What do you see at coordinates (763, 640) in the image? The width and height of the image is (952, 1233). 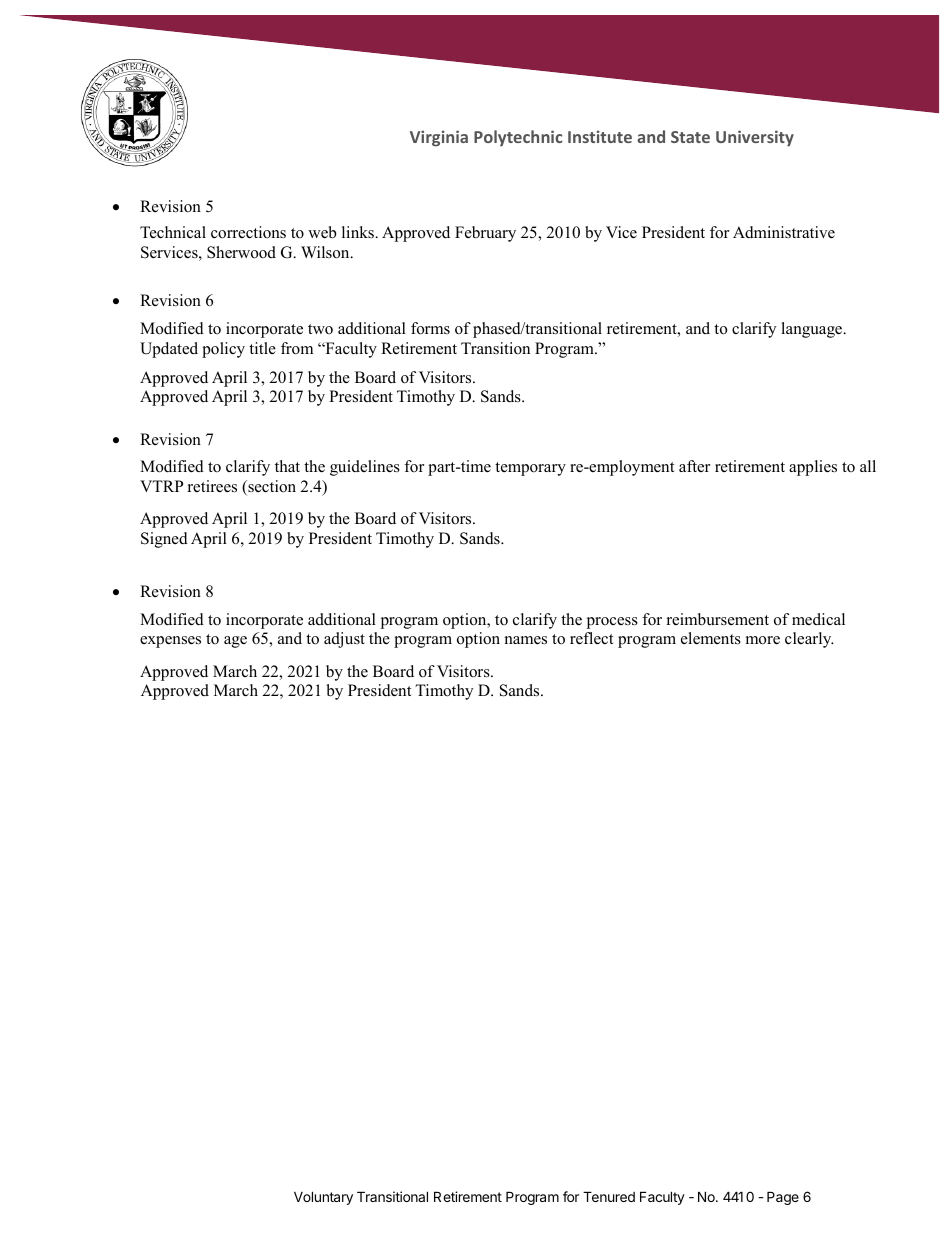 I see `more` at bounding box center [763, 640].
